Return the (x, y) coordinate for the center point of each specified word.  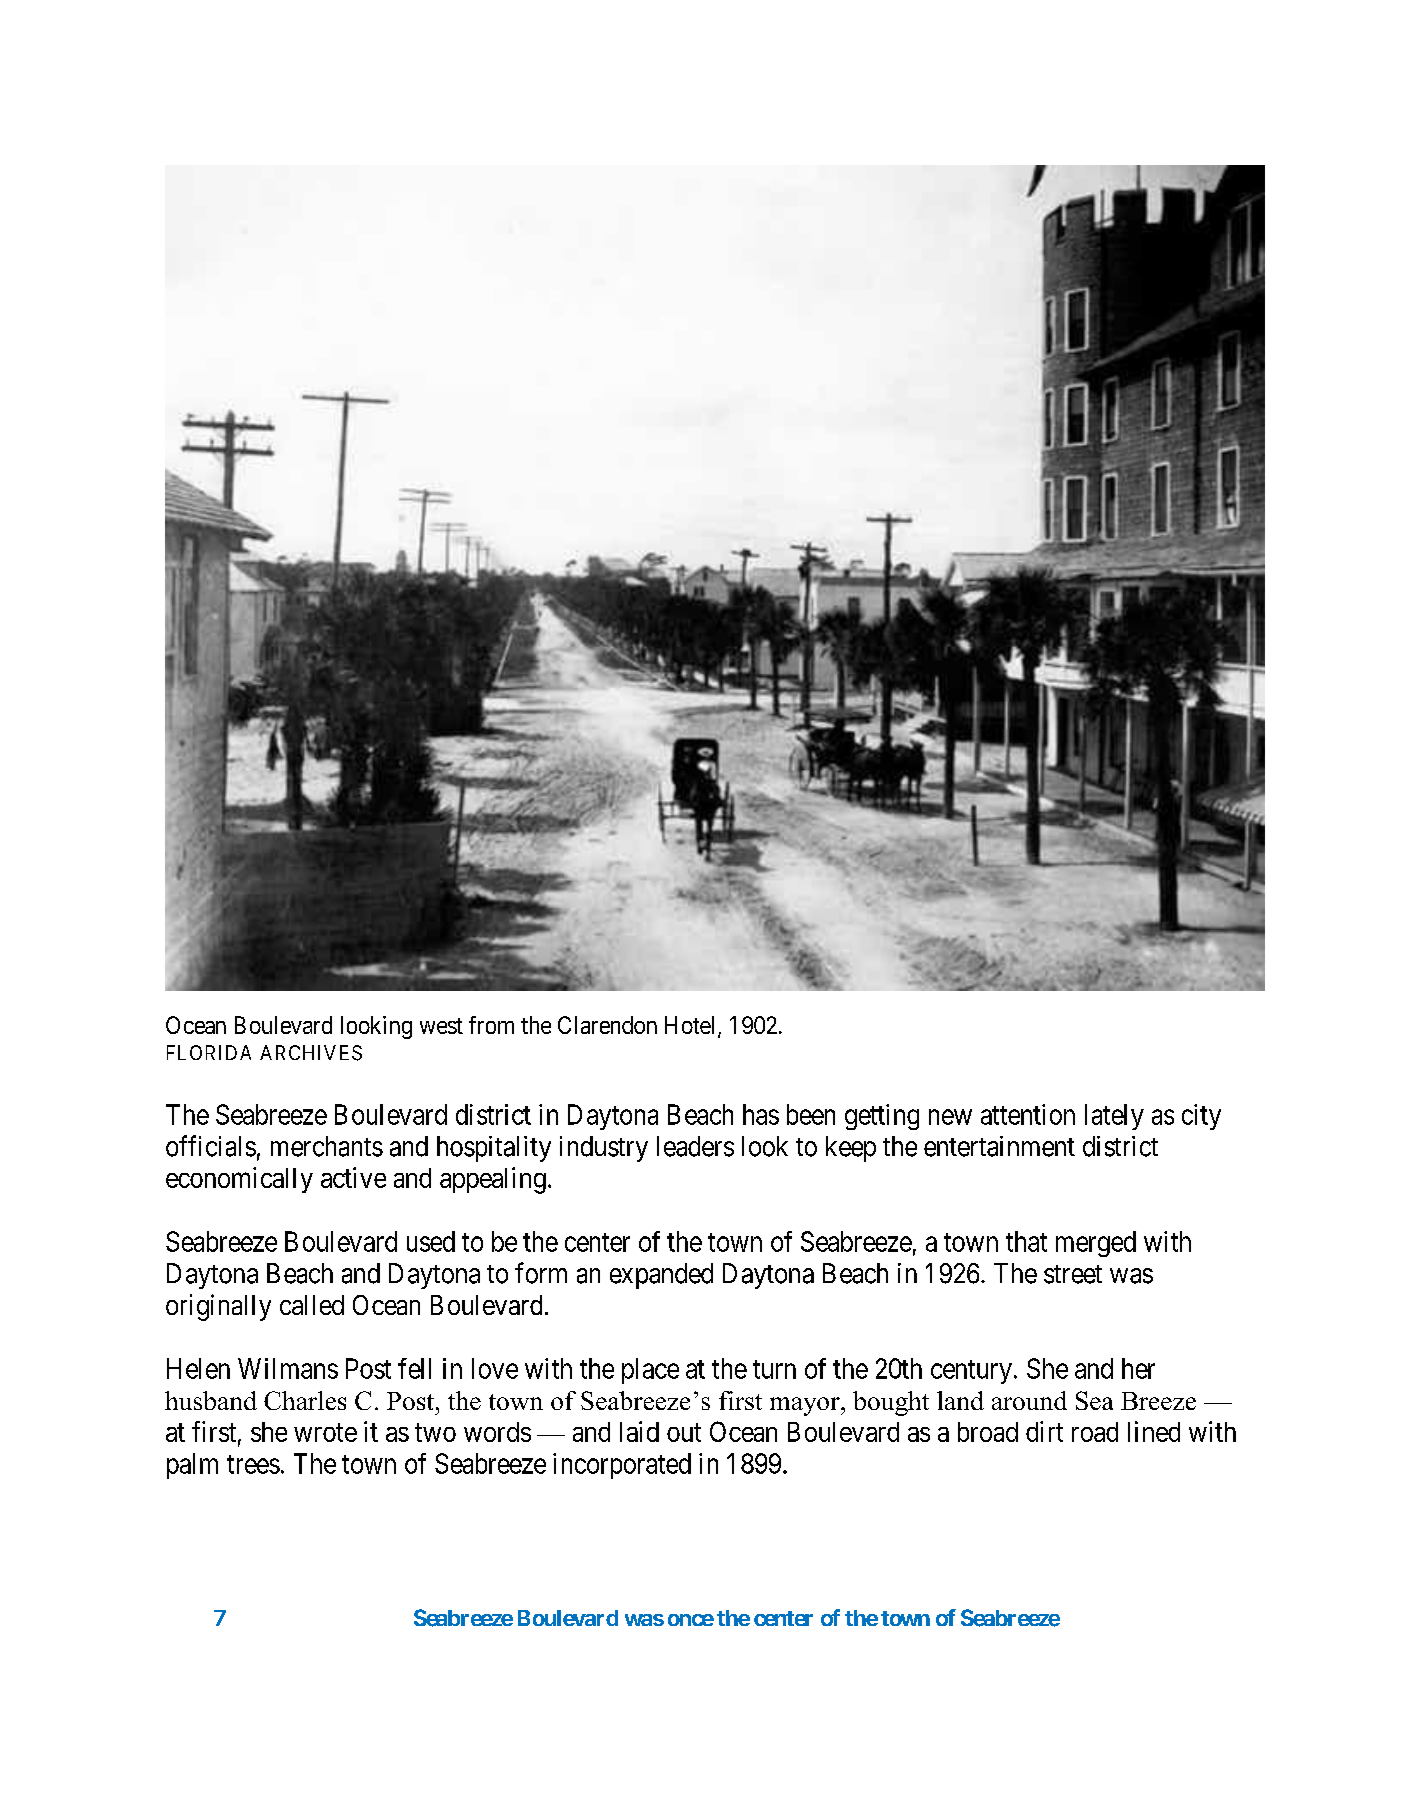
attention (1028, 1114)
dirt (1044, 1431)
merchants (327, 1146)
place (650, 1371)
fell (414, 1368)
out (684, 1432)
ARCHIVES (311, 1053)
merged (1096, 1244)
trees (253, 1464)
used (431, 1241)
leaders (695, 1146)
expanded (661, 1276)
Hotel (692, 1026)
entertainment (999, 1146)
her (1138, 1368)
